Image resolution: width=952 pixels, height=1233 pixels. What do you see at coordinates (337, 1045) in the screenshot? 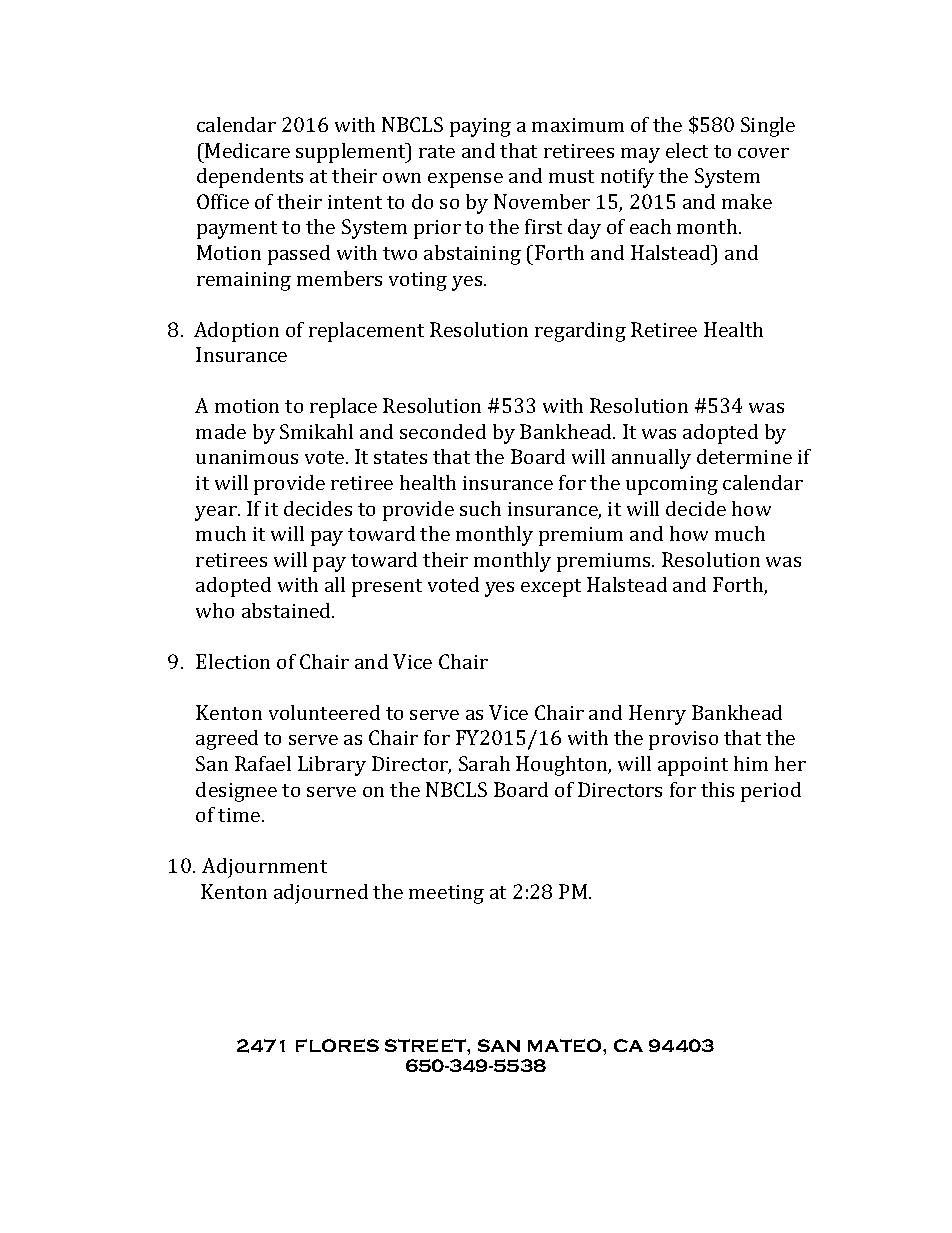
I see `FLORES` at bounding box center [337, 1045].
